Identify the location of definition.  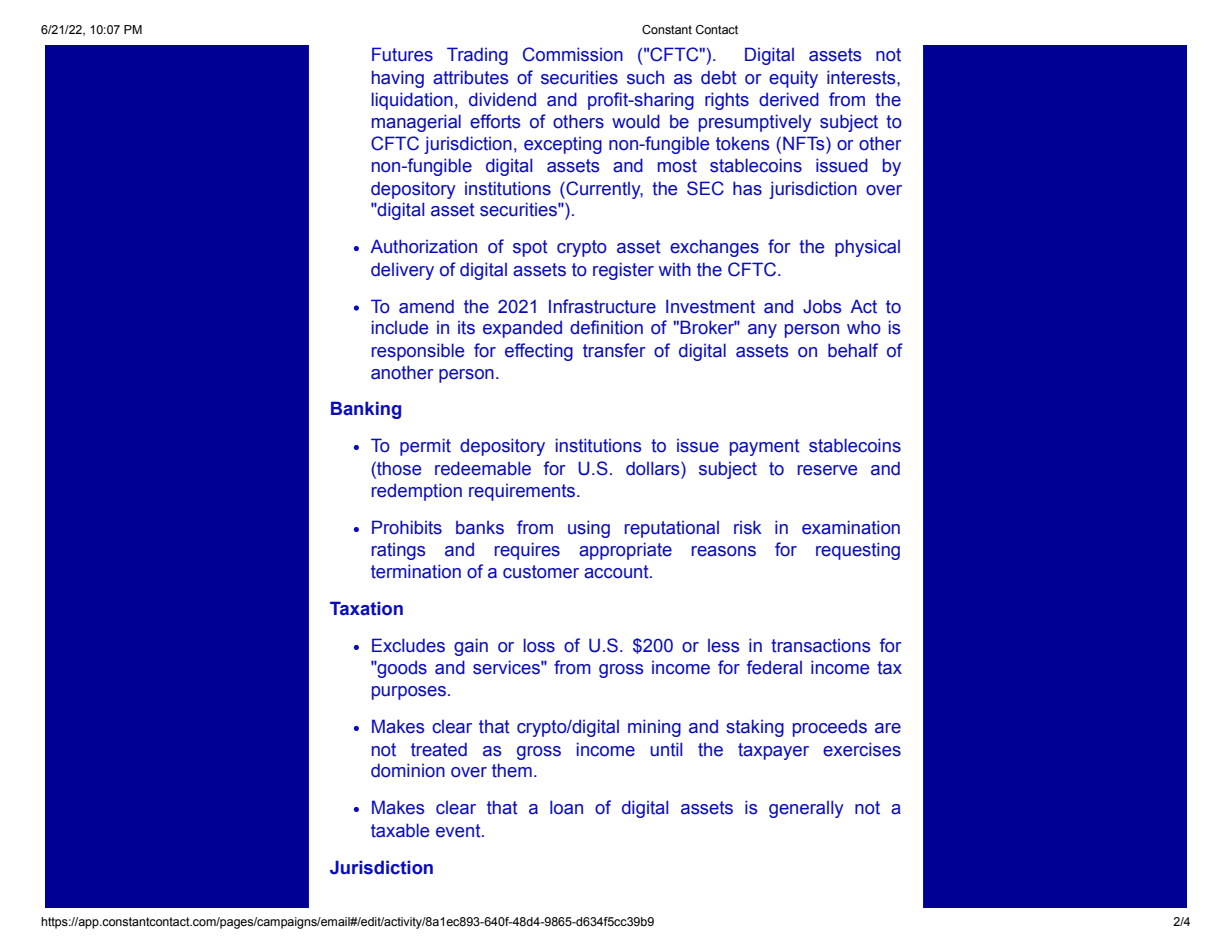
(606, 327).
